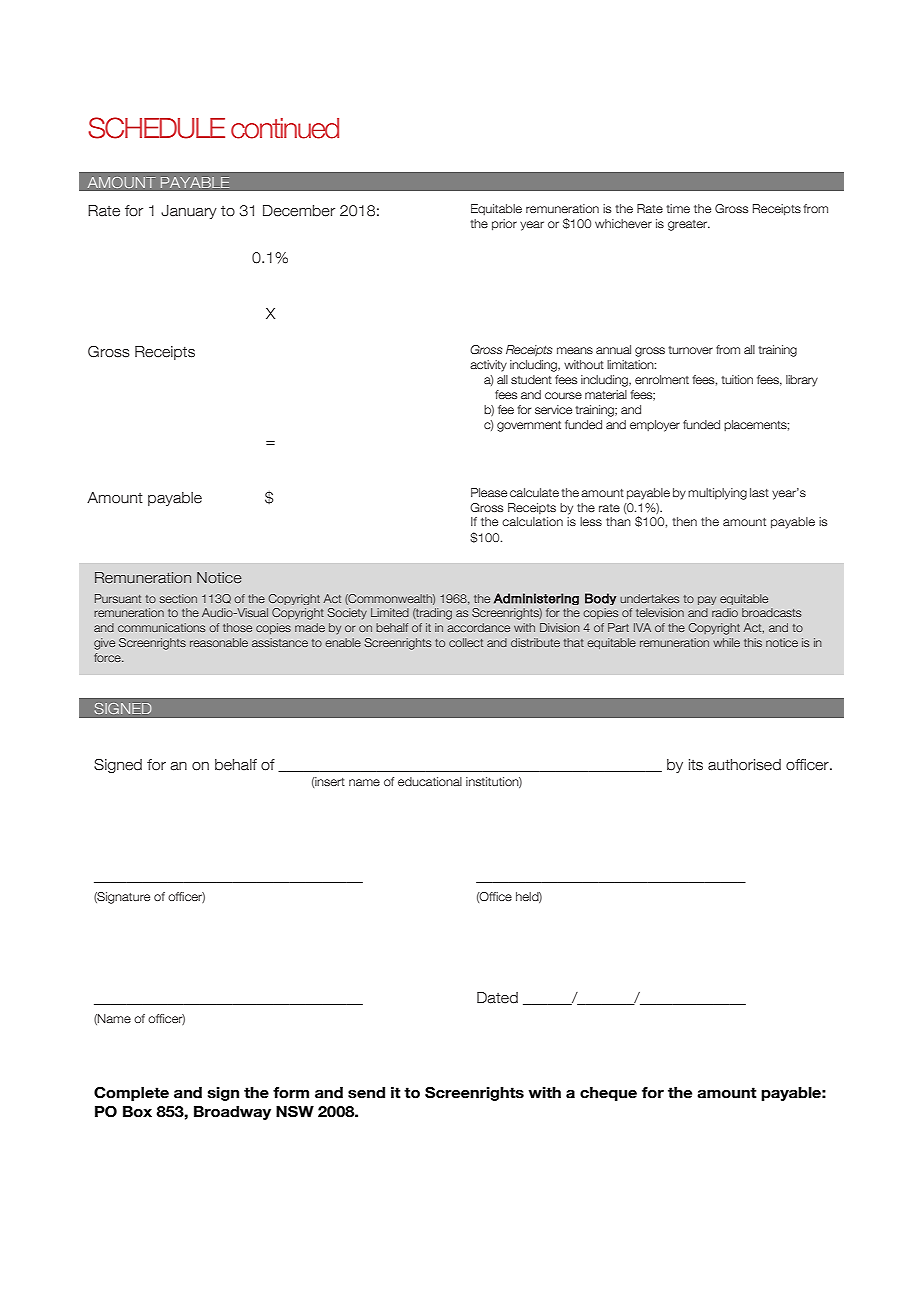  What do you see at coordinates (690, 350) in the page?
I see `turnover` at bounding box center [690, 350].
